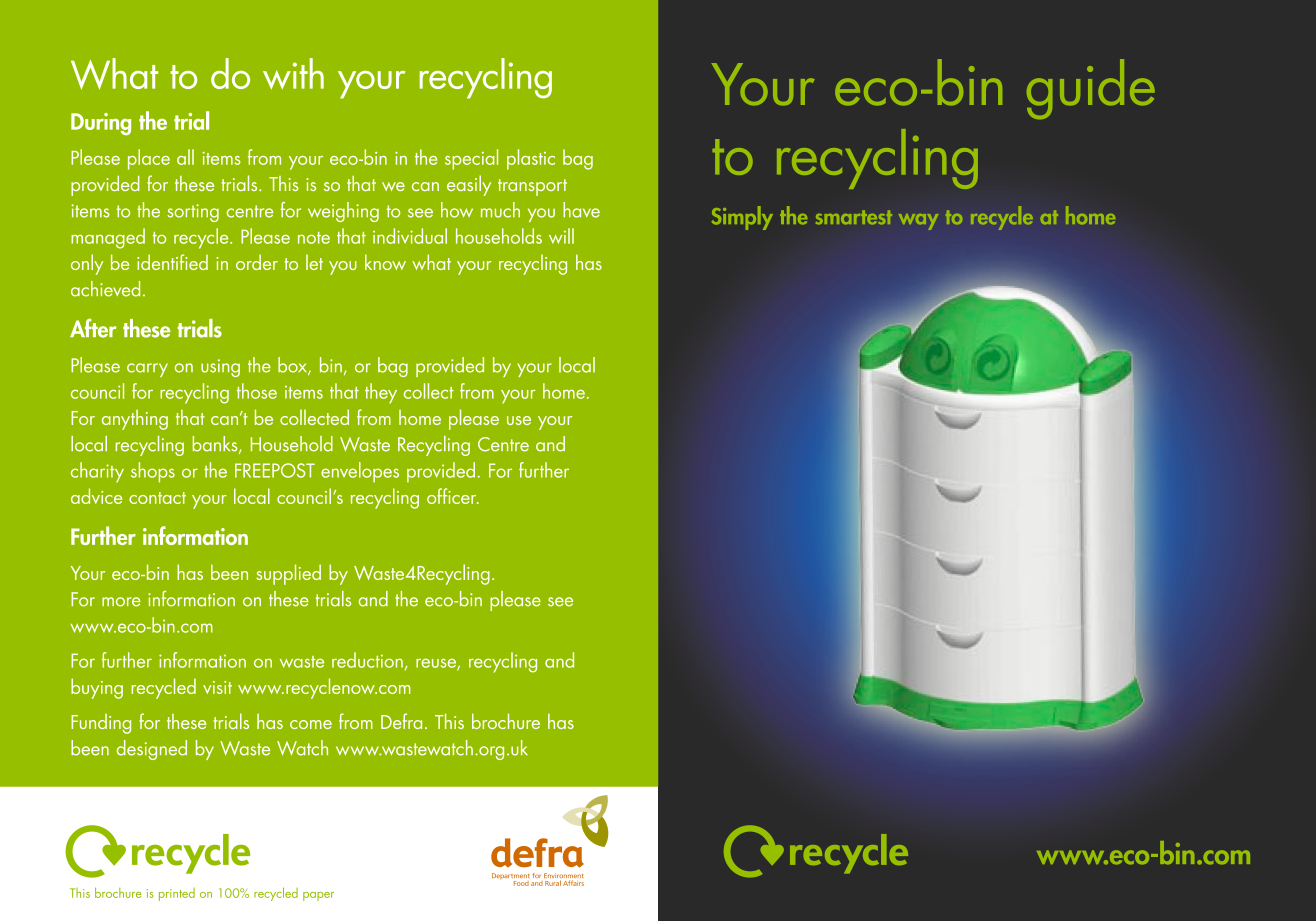 The width and height of the page is (1316, 921). I want to click on guide, so click(1091, 89).
